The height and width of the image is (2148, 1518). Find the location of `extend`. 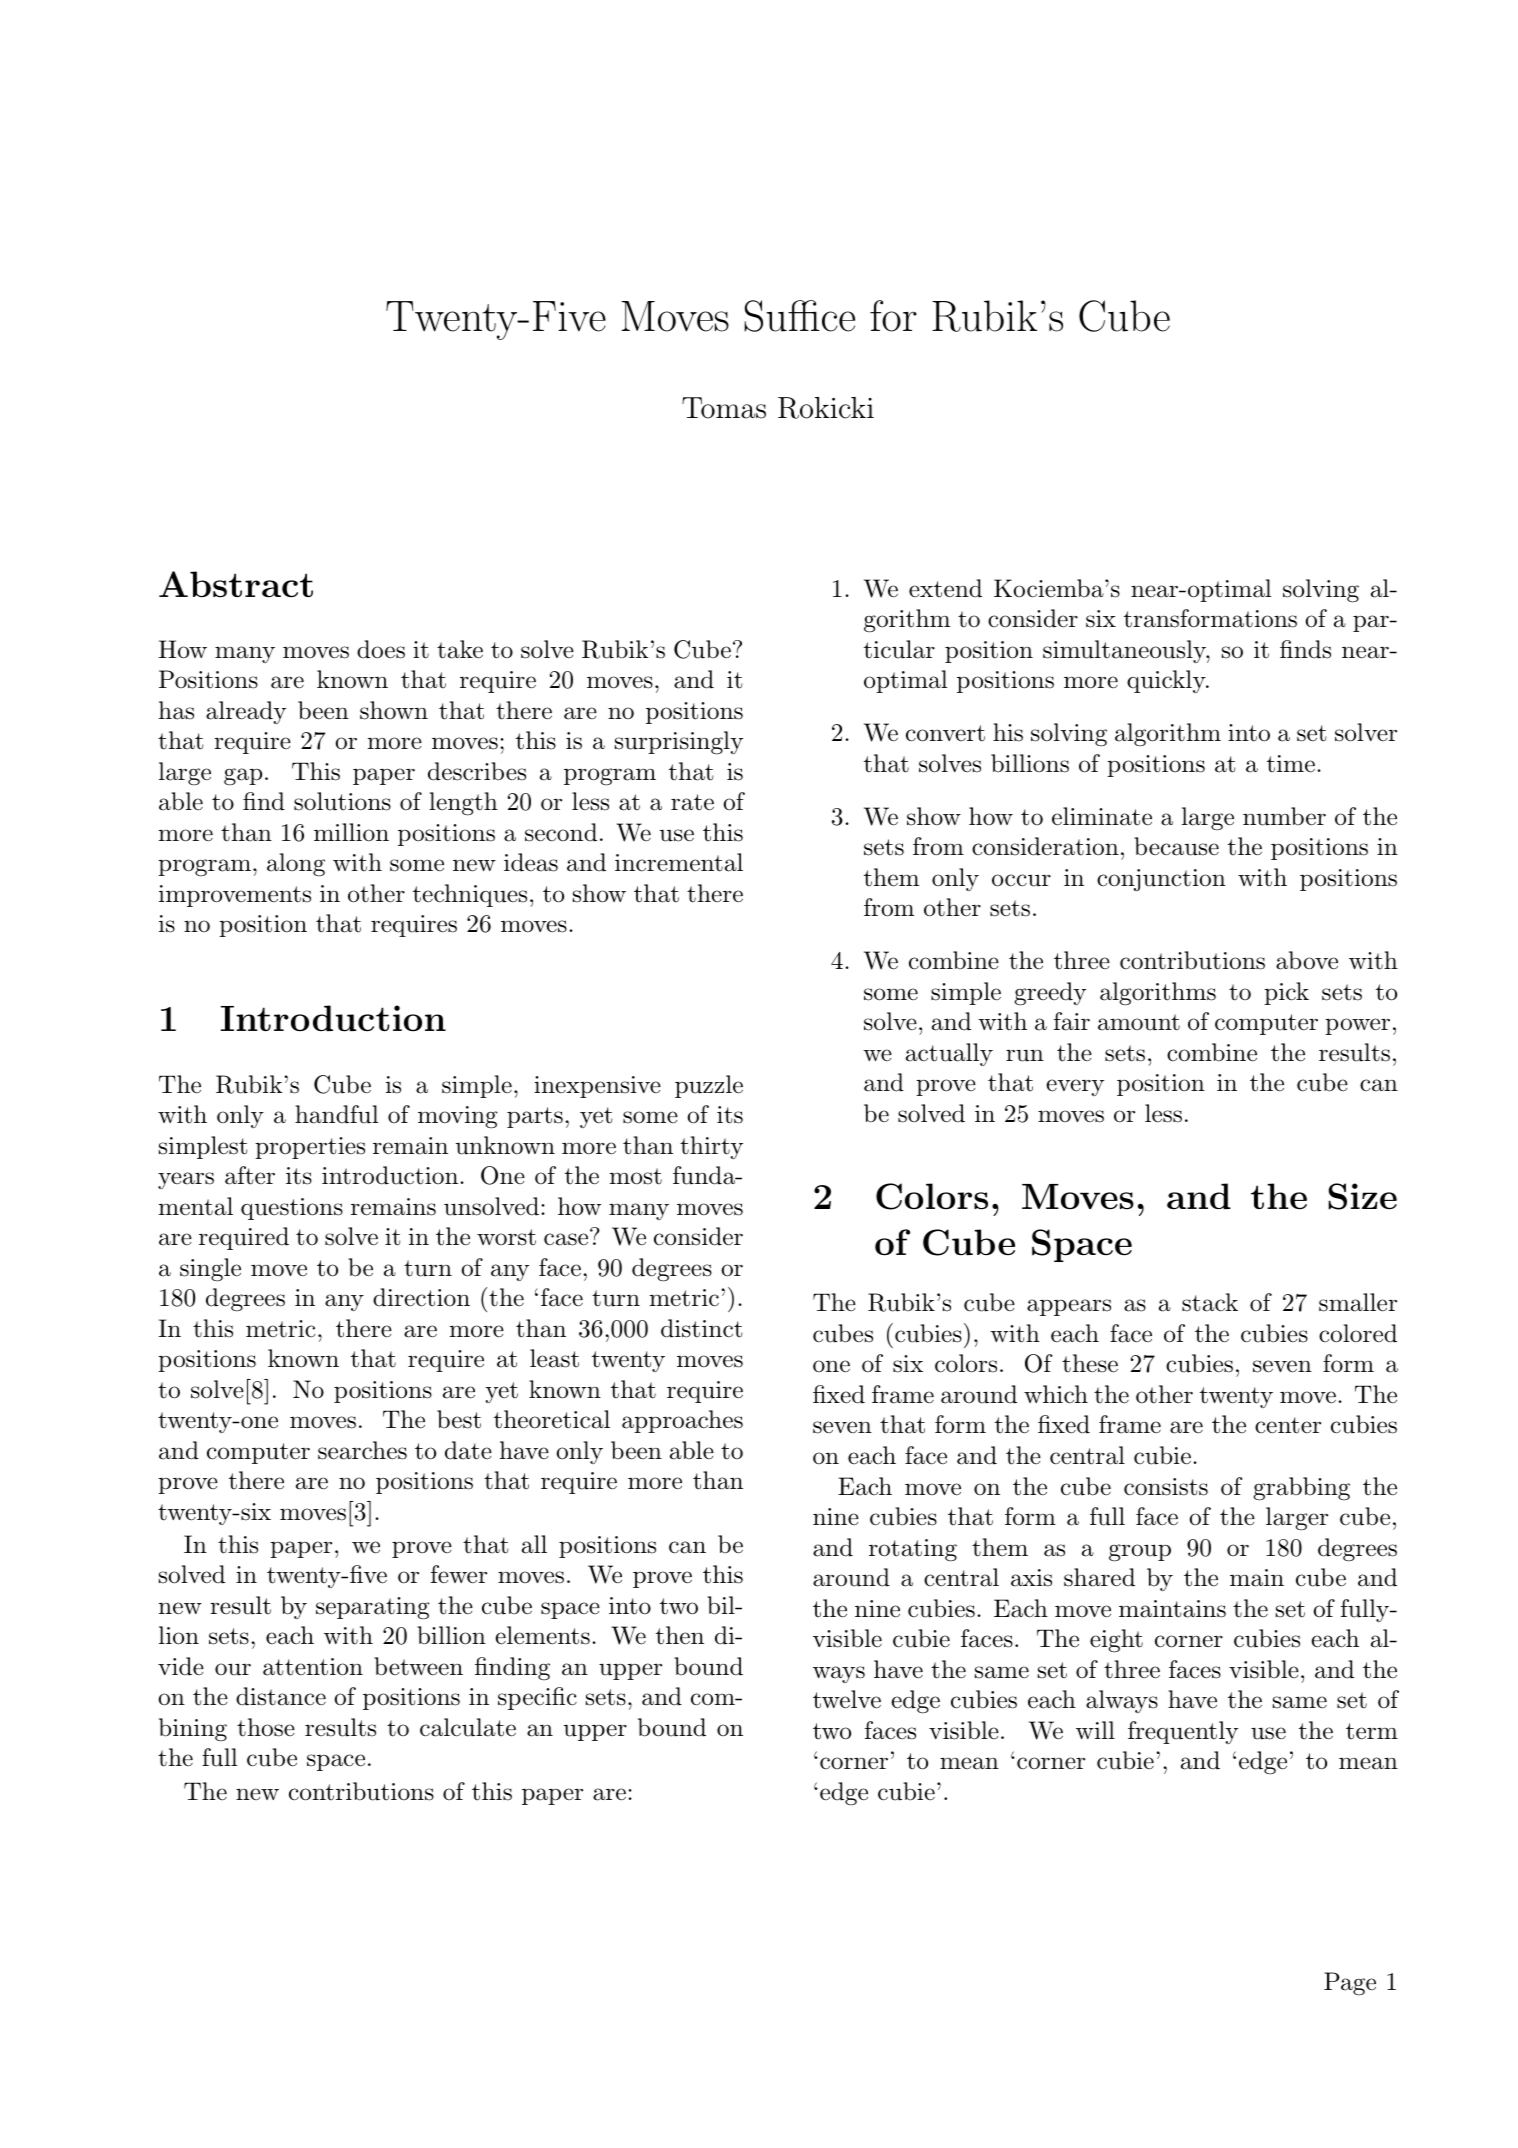

extend is located at coordinates (945, 588).
